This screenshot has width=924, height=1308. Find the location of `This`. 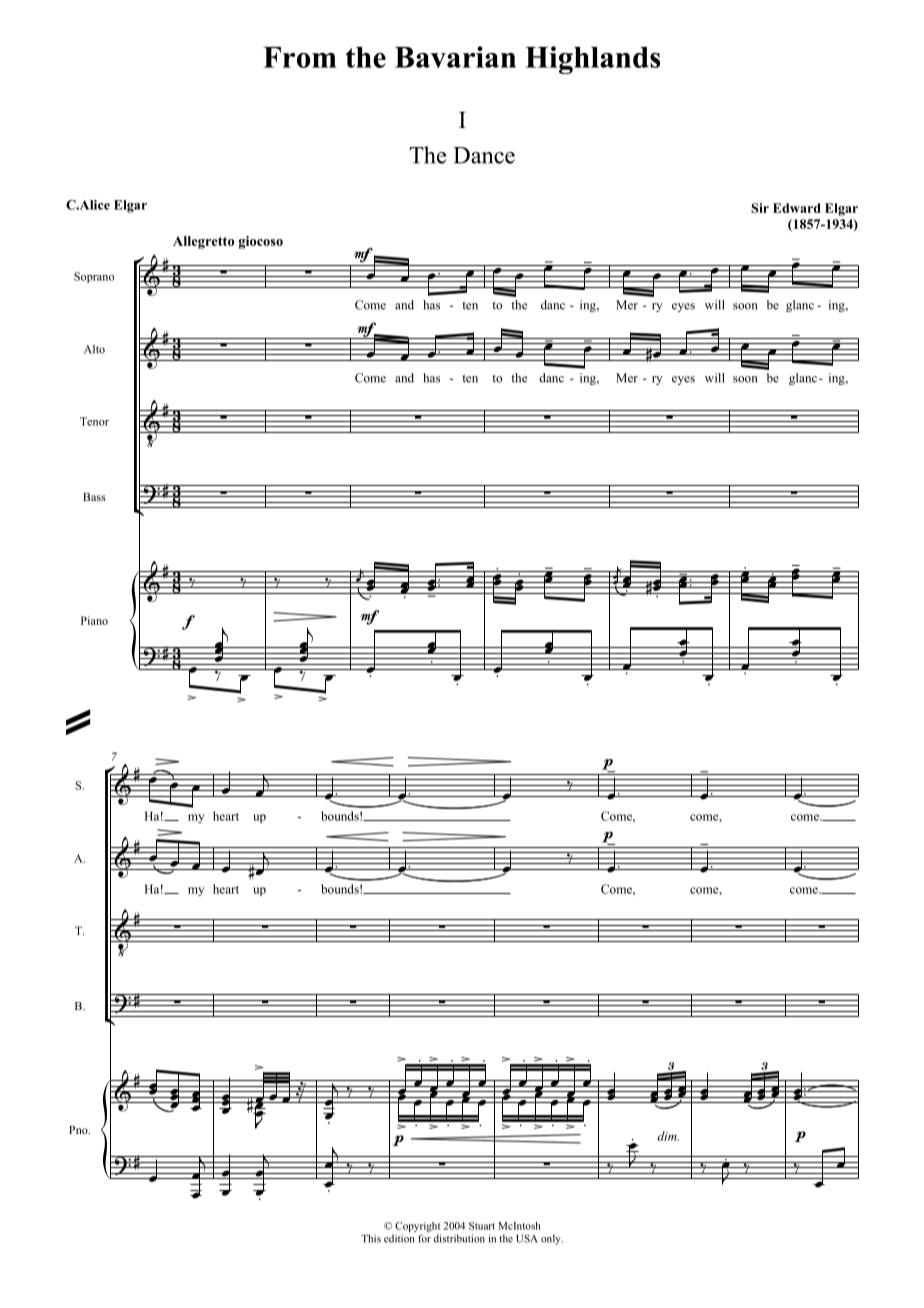

This is located at coordinates (371, 1238).
